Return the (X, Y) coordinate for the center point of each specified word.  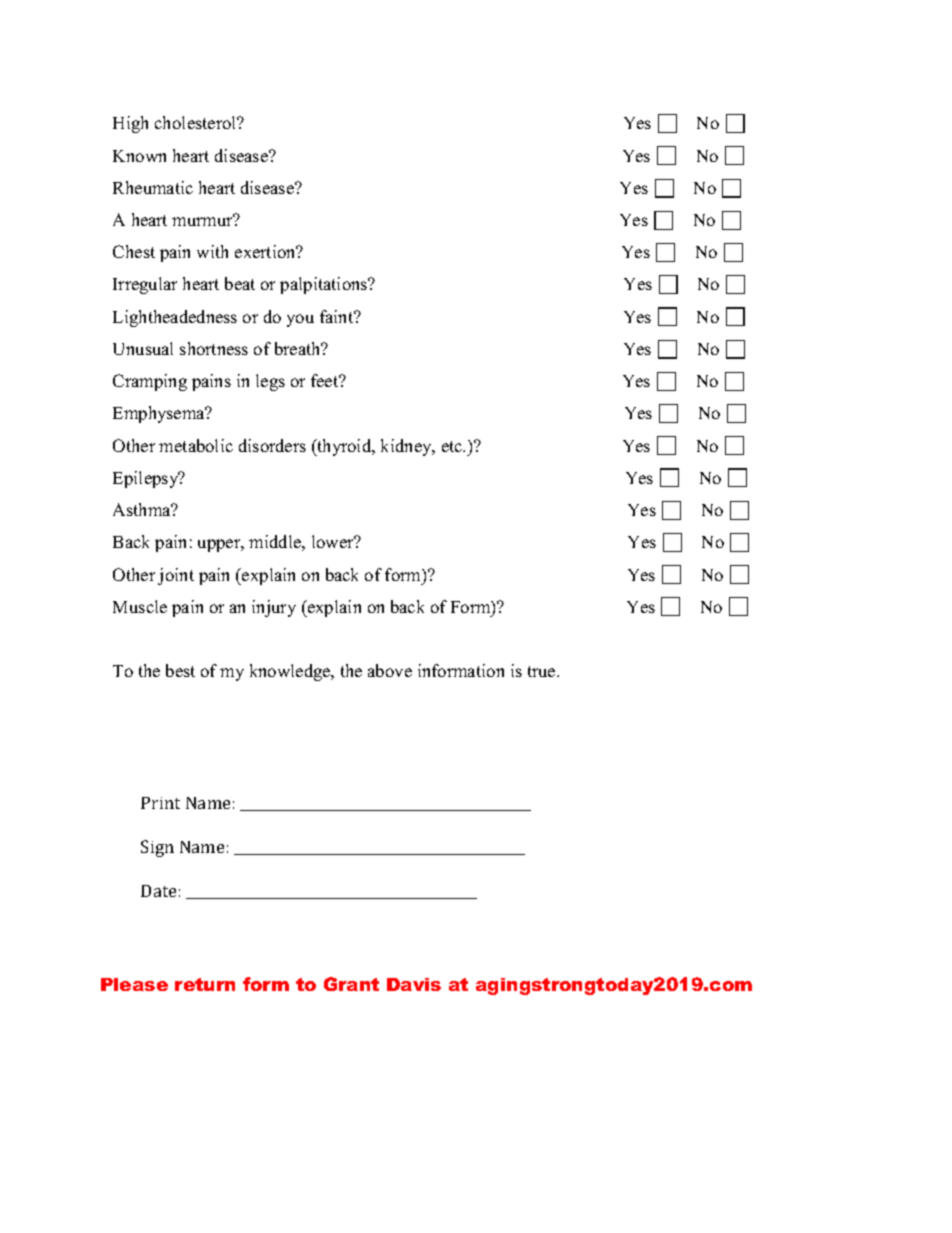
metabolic (196, 445)
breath (299, 348)
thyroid (344, 447)
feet (326, 380)
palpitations (325, 285)
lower (334, 541)
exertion (266, 251)
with (212, 251)
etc (453, 446)
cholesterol (197, 122)
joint (176, 576)
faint (338, 316)
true (543, 671)
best (180, 670)
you (300, 320)
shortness (214, 348)
